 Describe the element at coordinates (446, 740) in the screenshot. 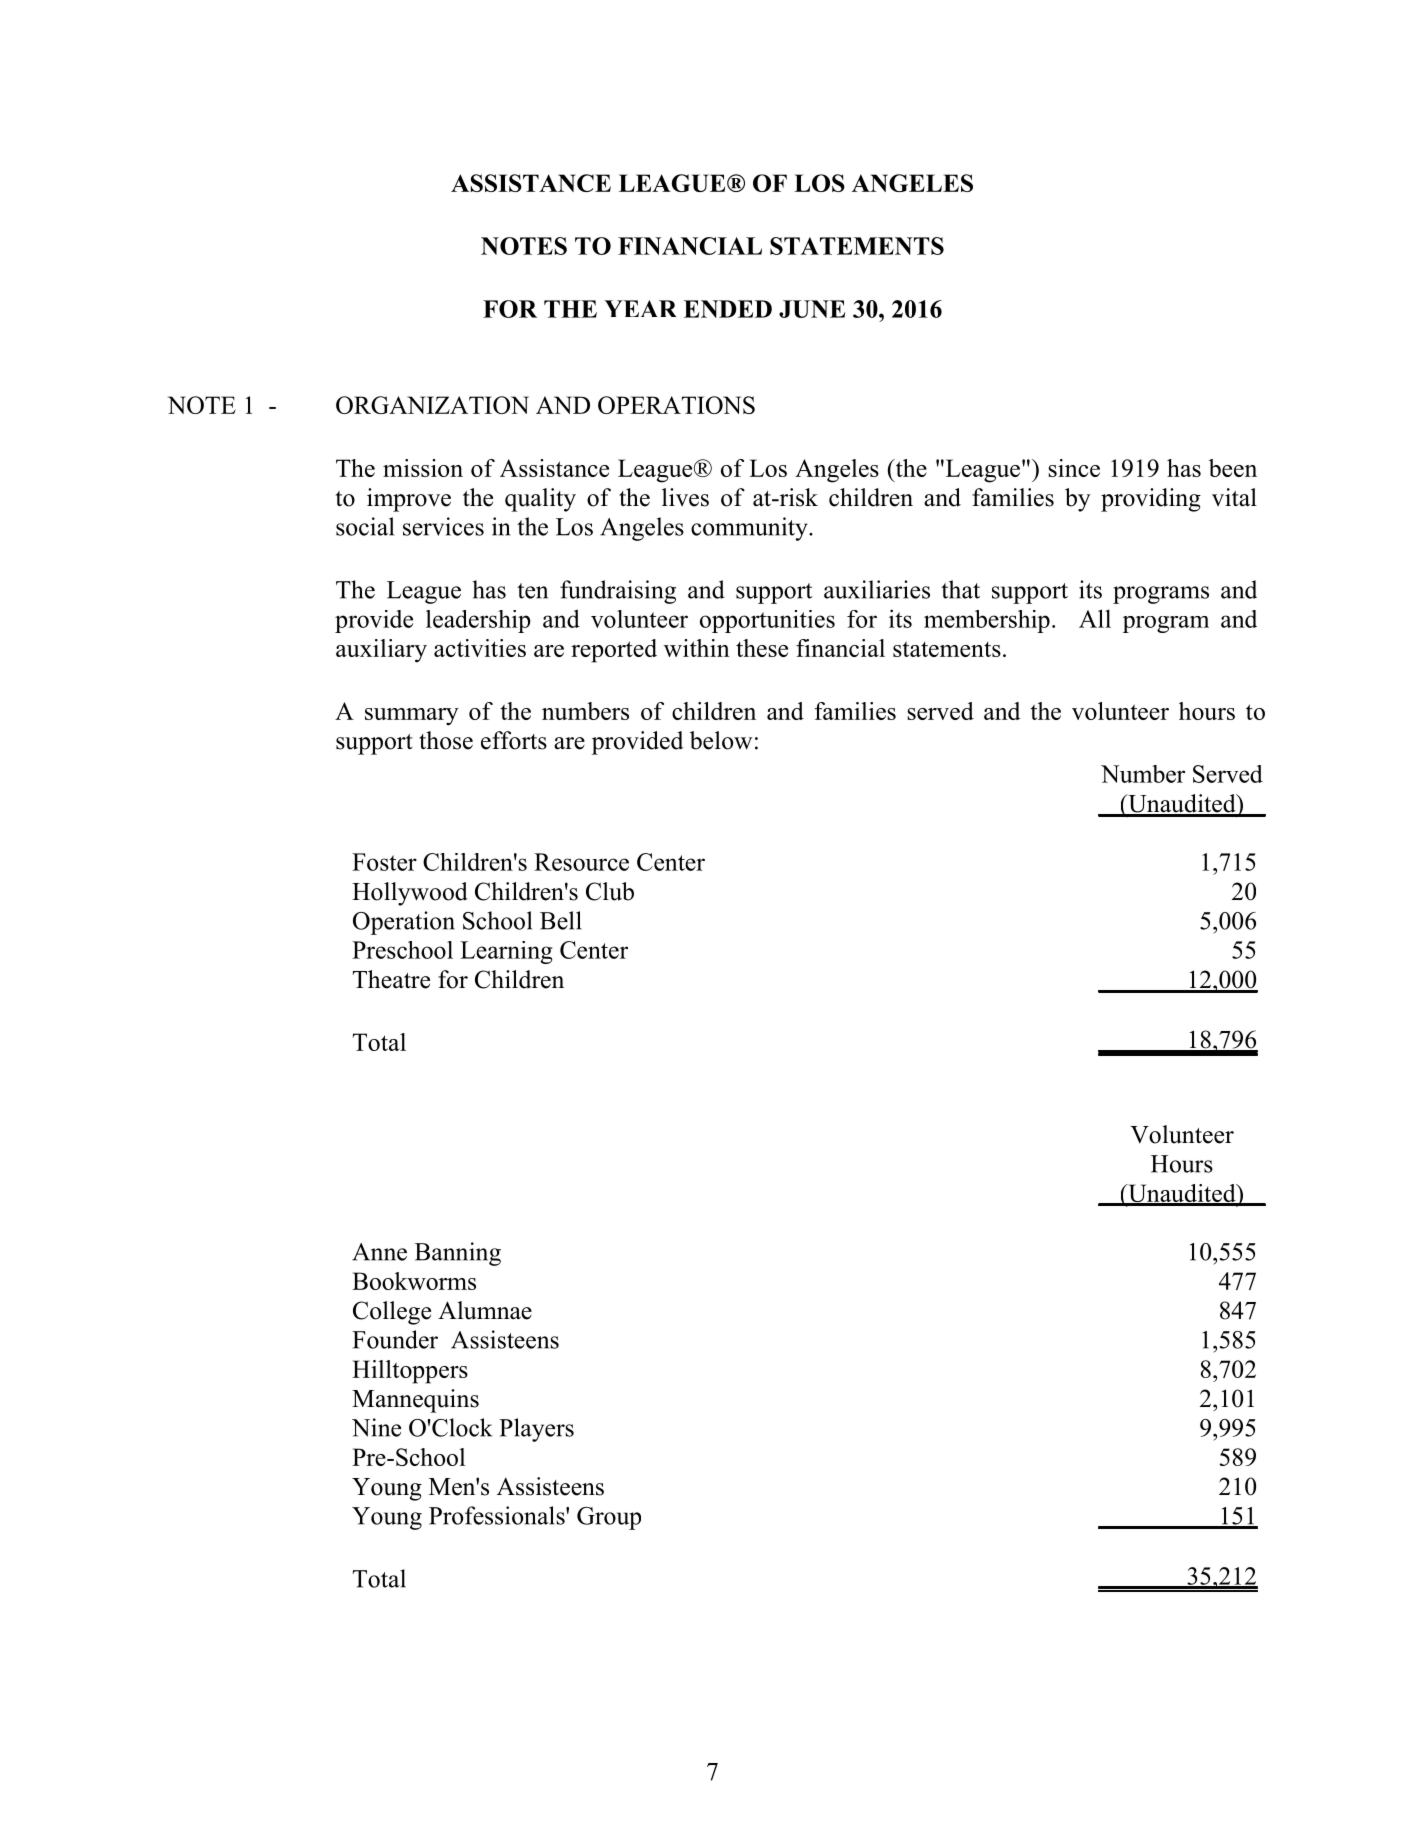

I see `those` at that location.
